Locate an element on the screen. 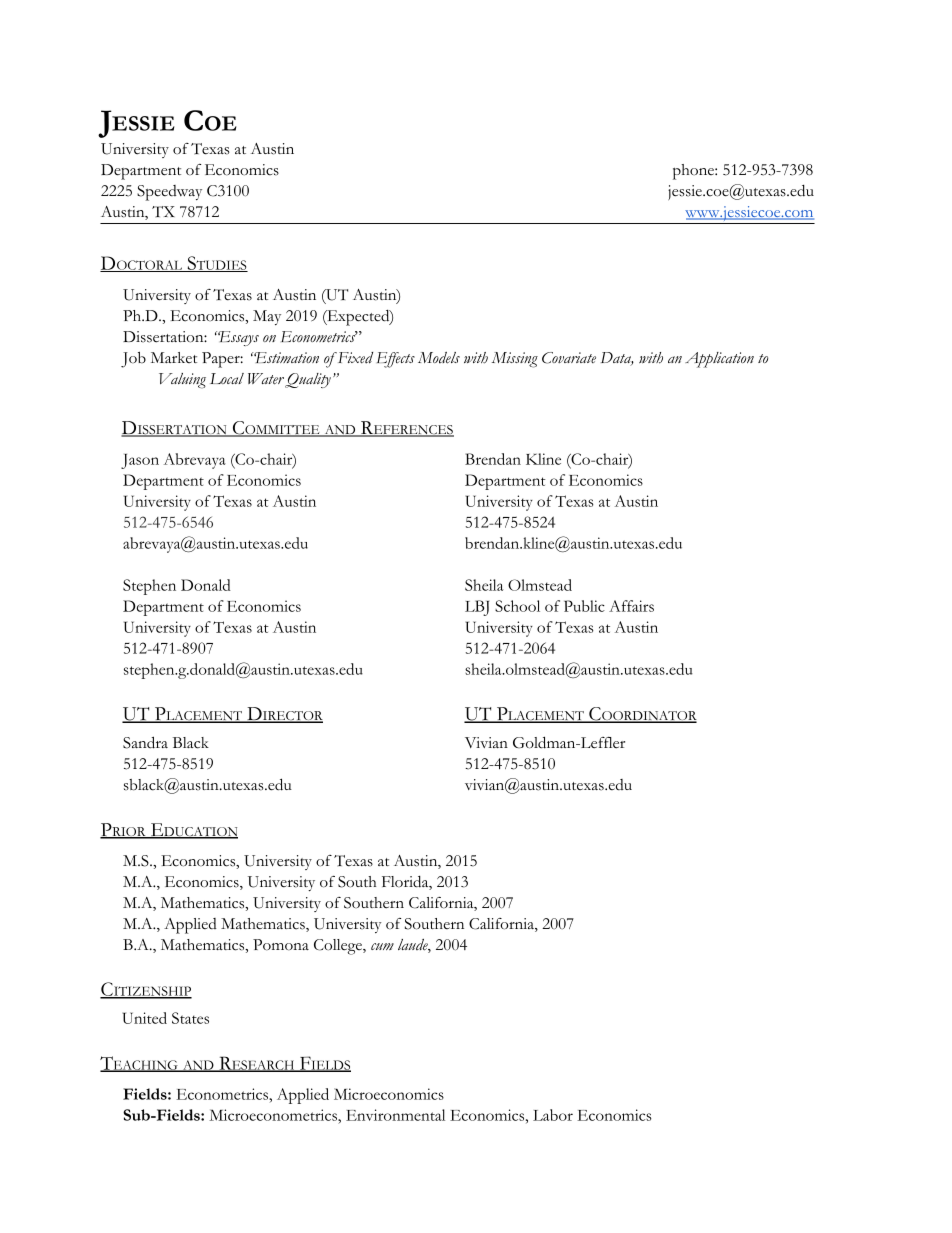 This screenshot has height=1233, width=952. Application is located at coordinates (719, 360).
